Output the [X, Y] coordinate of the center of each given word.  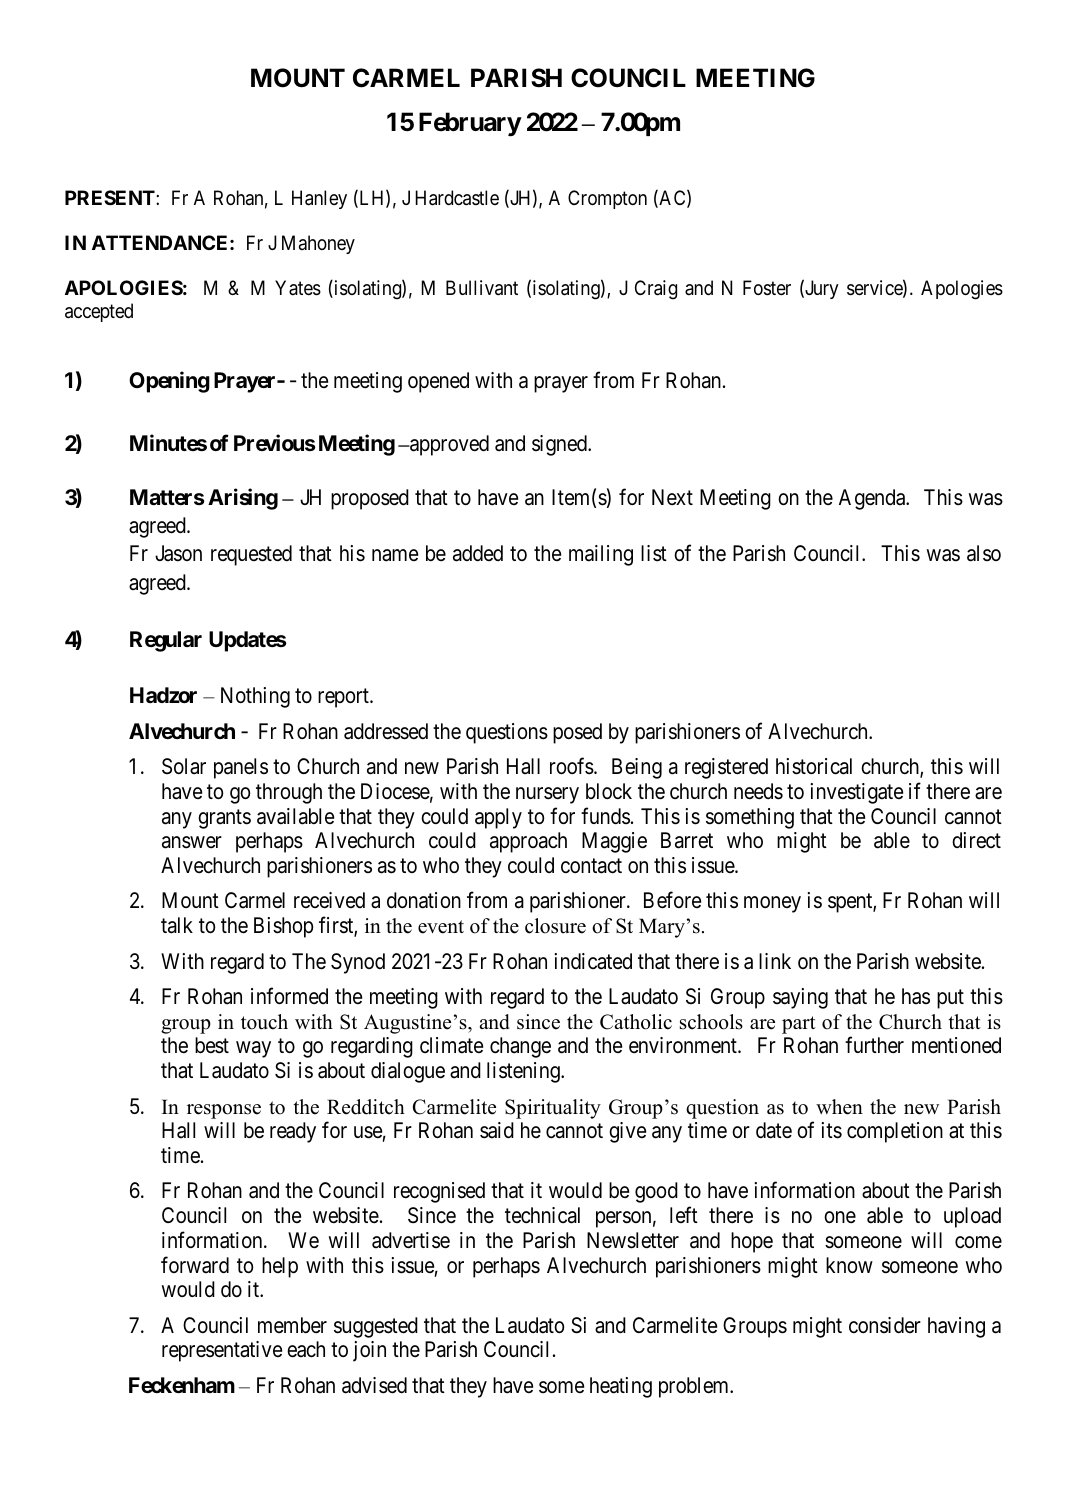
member [292, 1325]
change [520, 1047]
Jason [178, 553]
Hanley [319, 199]
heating [621, 1387]
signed [560, 445]
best [212, 1045]
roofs [572, 766]
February [470, 124]
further [874, 1045]
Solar [184, 766]
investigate [857, 793]
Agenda [873, 499]
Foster [767, 288]
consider [885, 1325]
